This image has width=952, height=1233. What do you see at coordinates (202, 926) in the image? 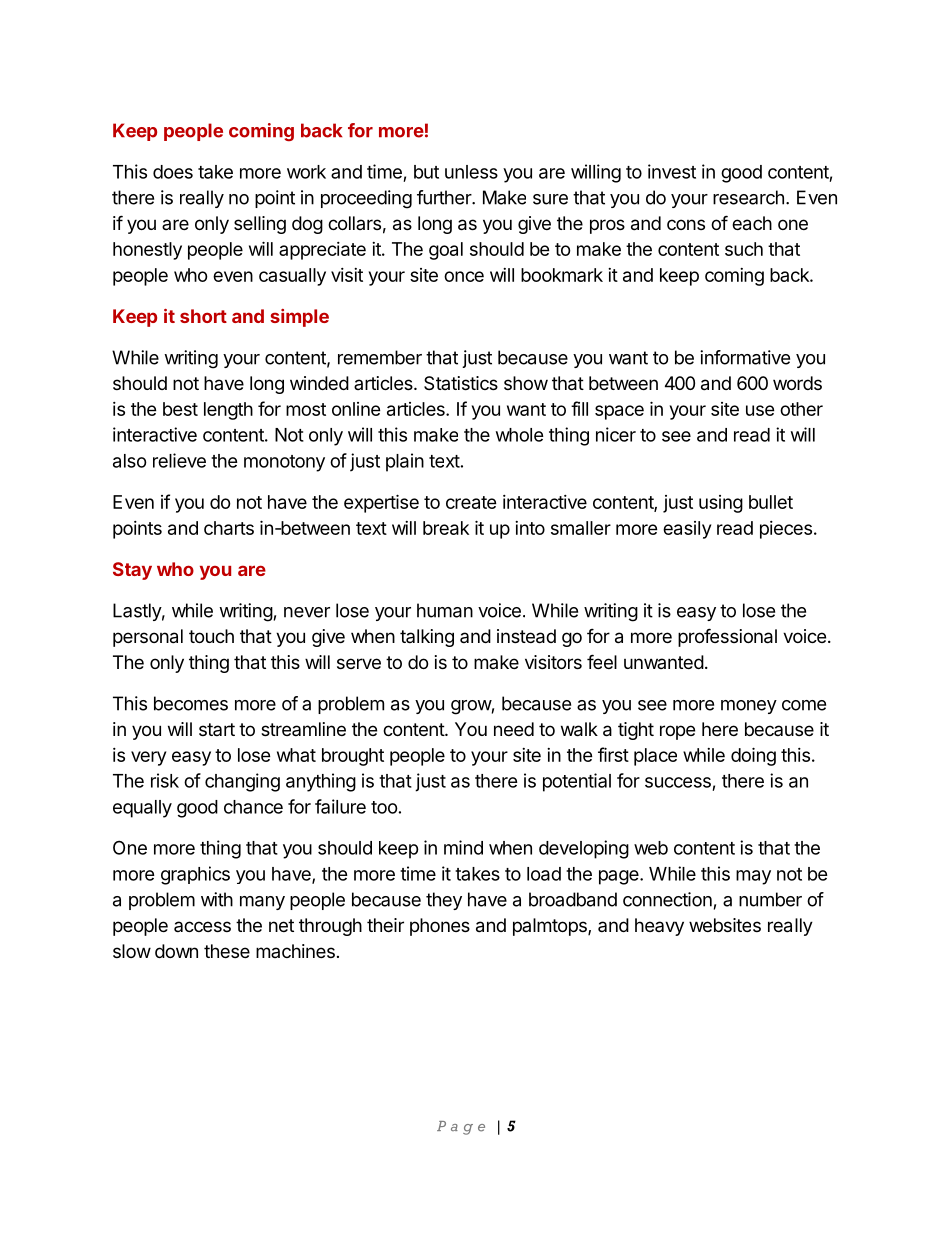
I see `access` at bounding box center [202, 926].
